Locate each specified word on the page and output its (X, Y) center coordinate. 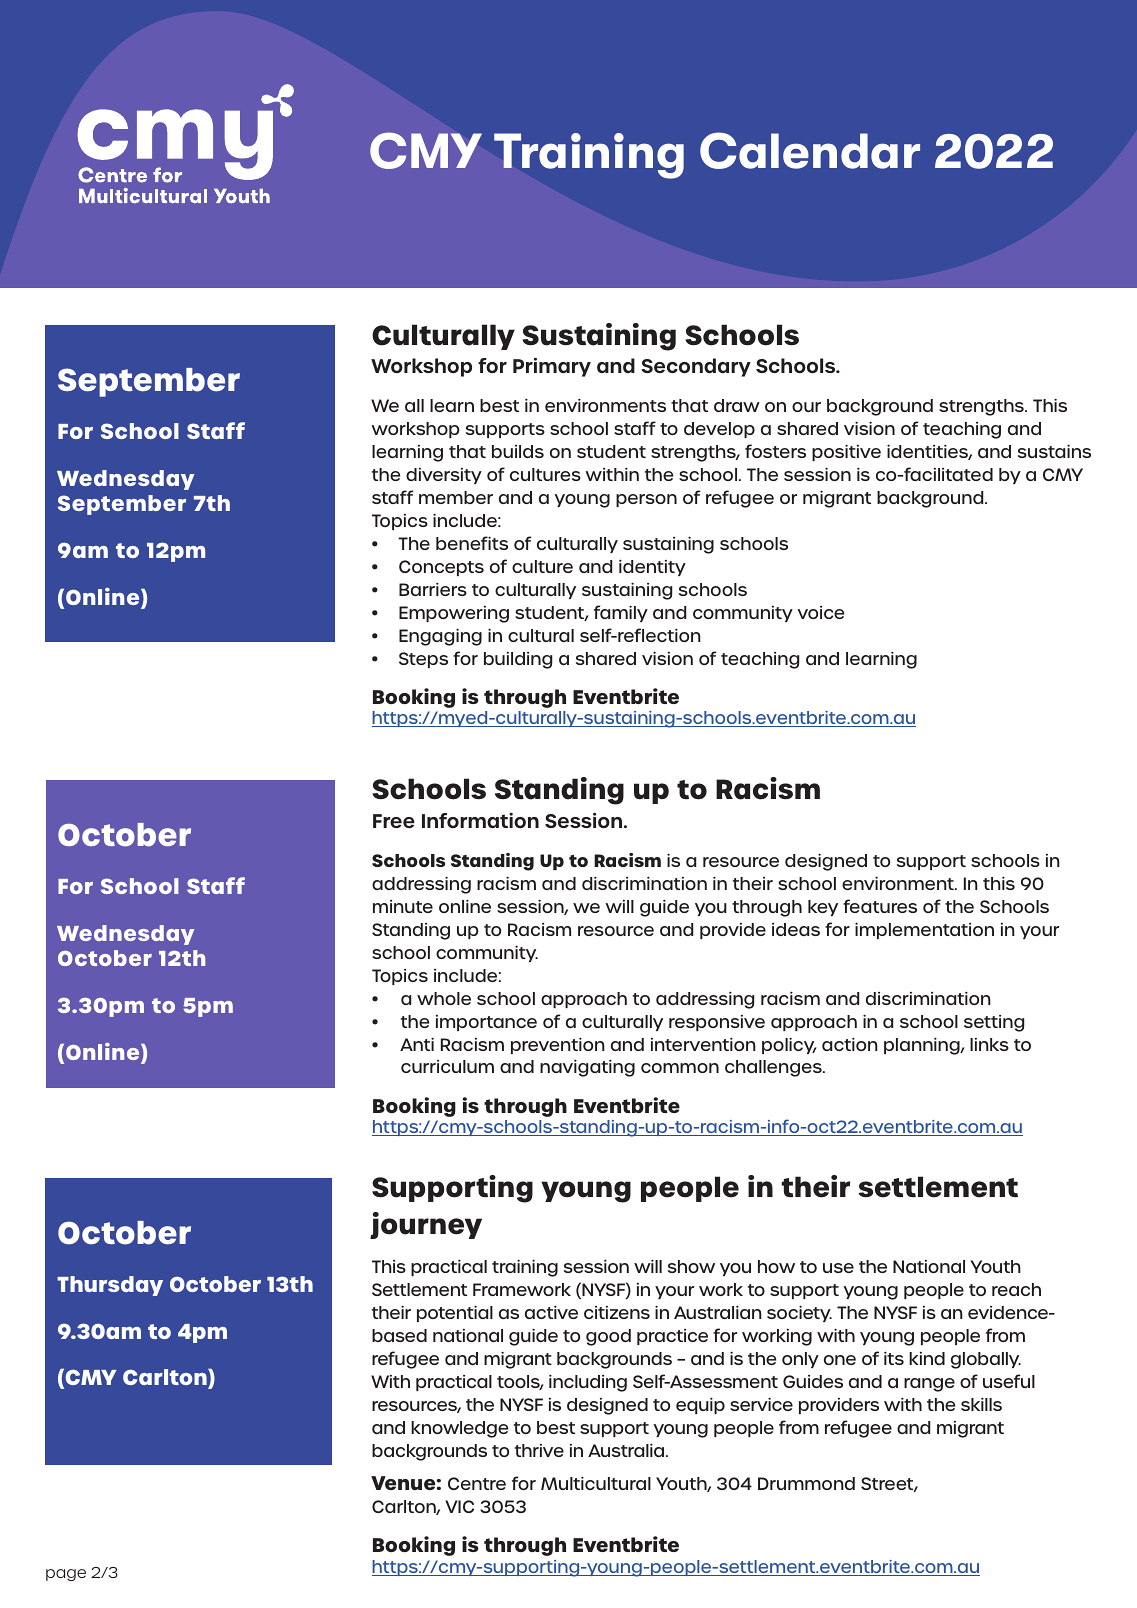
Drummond (806, 1483)
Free (394, 821)
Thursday (110, 1286)
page (66, 1575)
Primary (552, 367)
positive (846, 452)
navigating (587, 1068)
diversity (444, 476)
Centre (477, 1483)
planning (923, 1046)
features (880, 906)
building (518, 660)
